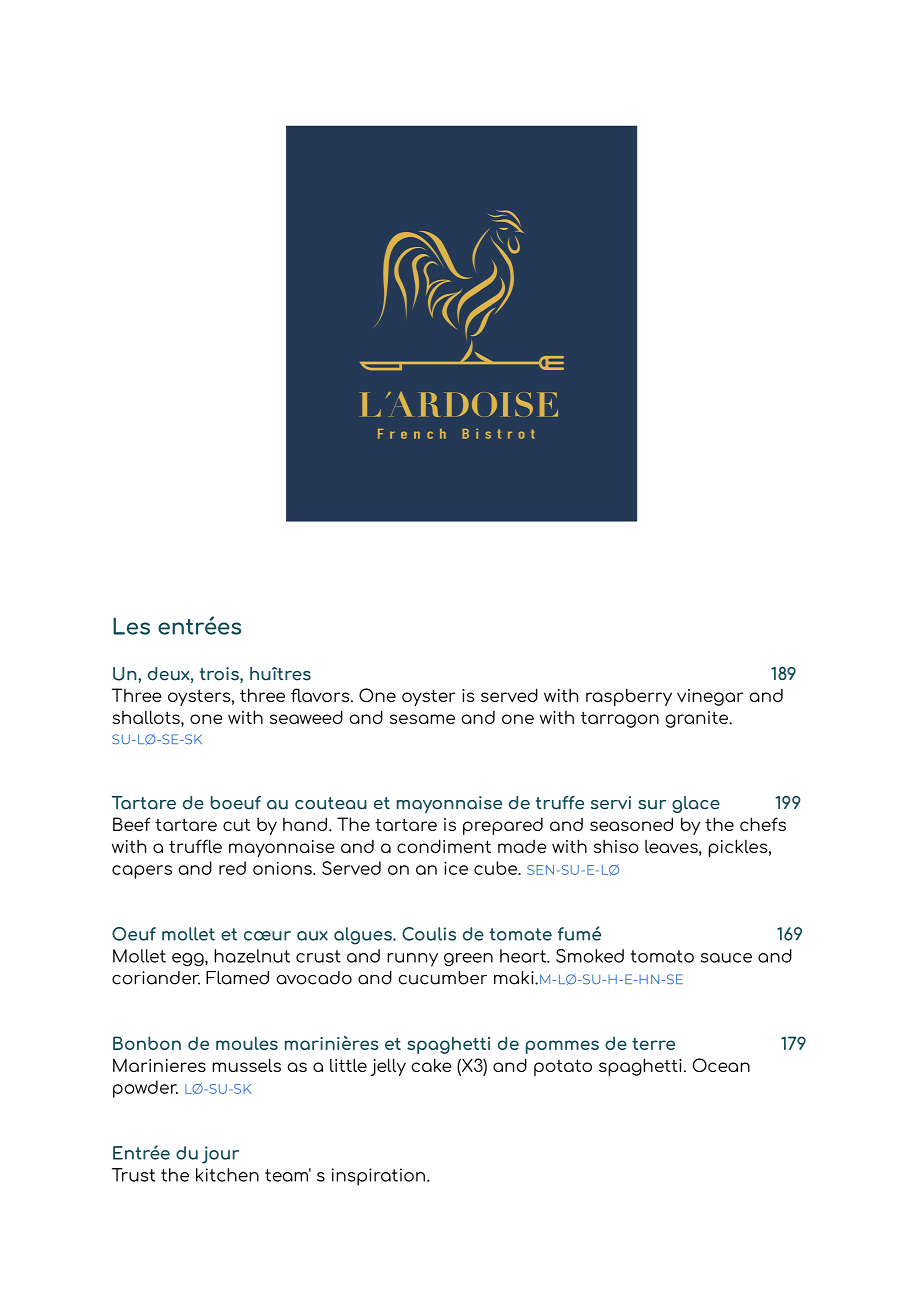 This screenshot has height=1307, width=924. What do you see at coordinates (721, 1065) in the screenshot?
I see `Ocean` at bounding box center [721, 1065].
